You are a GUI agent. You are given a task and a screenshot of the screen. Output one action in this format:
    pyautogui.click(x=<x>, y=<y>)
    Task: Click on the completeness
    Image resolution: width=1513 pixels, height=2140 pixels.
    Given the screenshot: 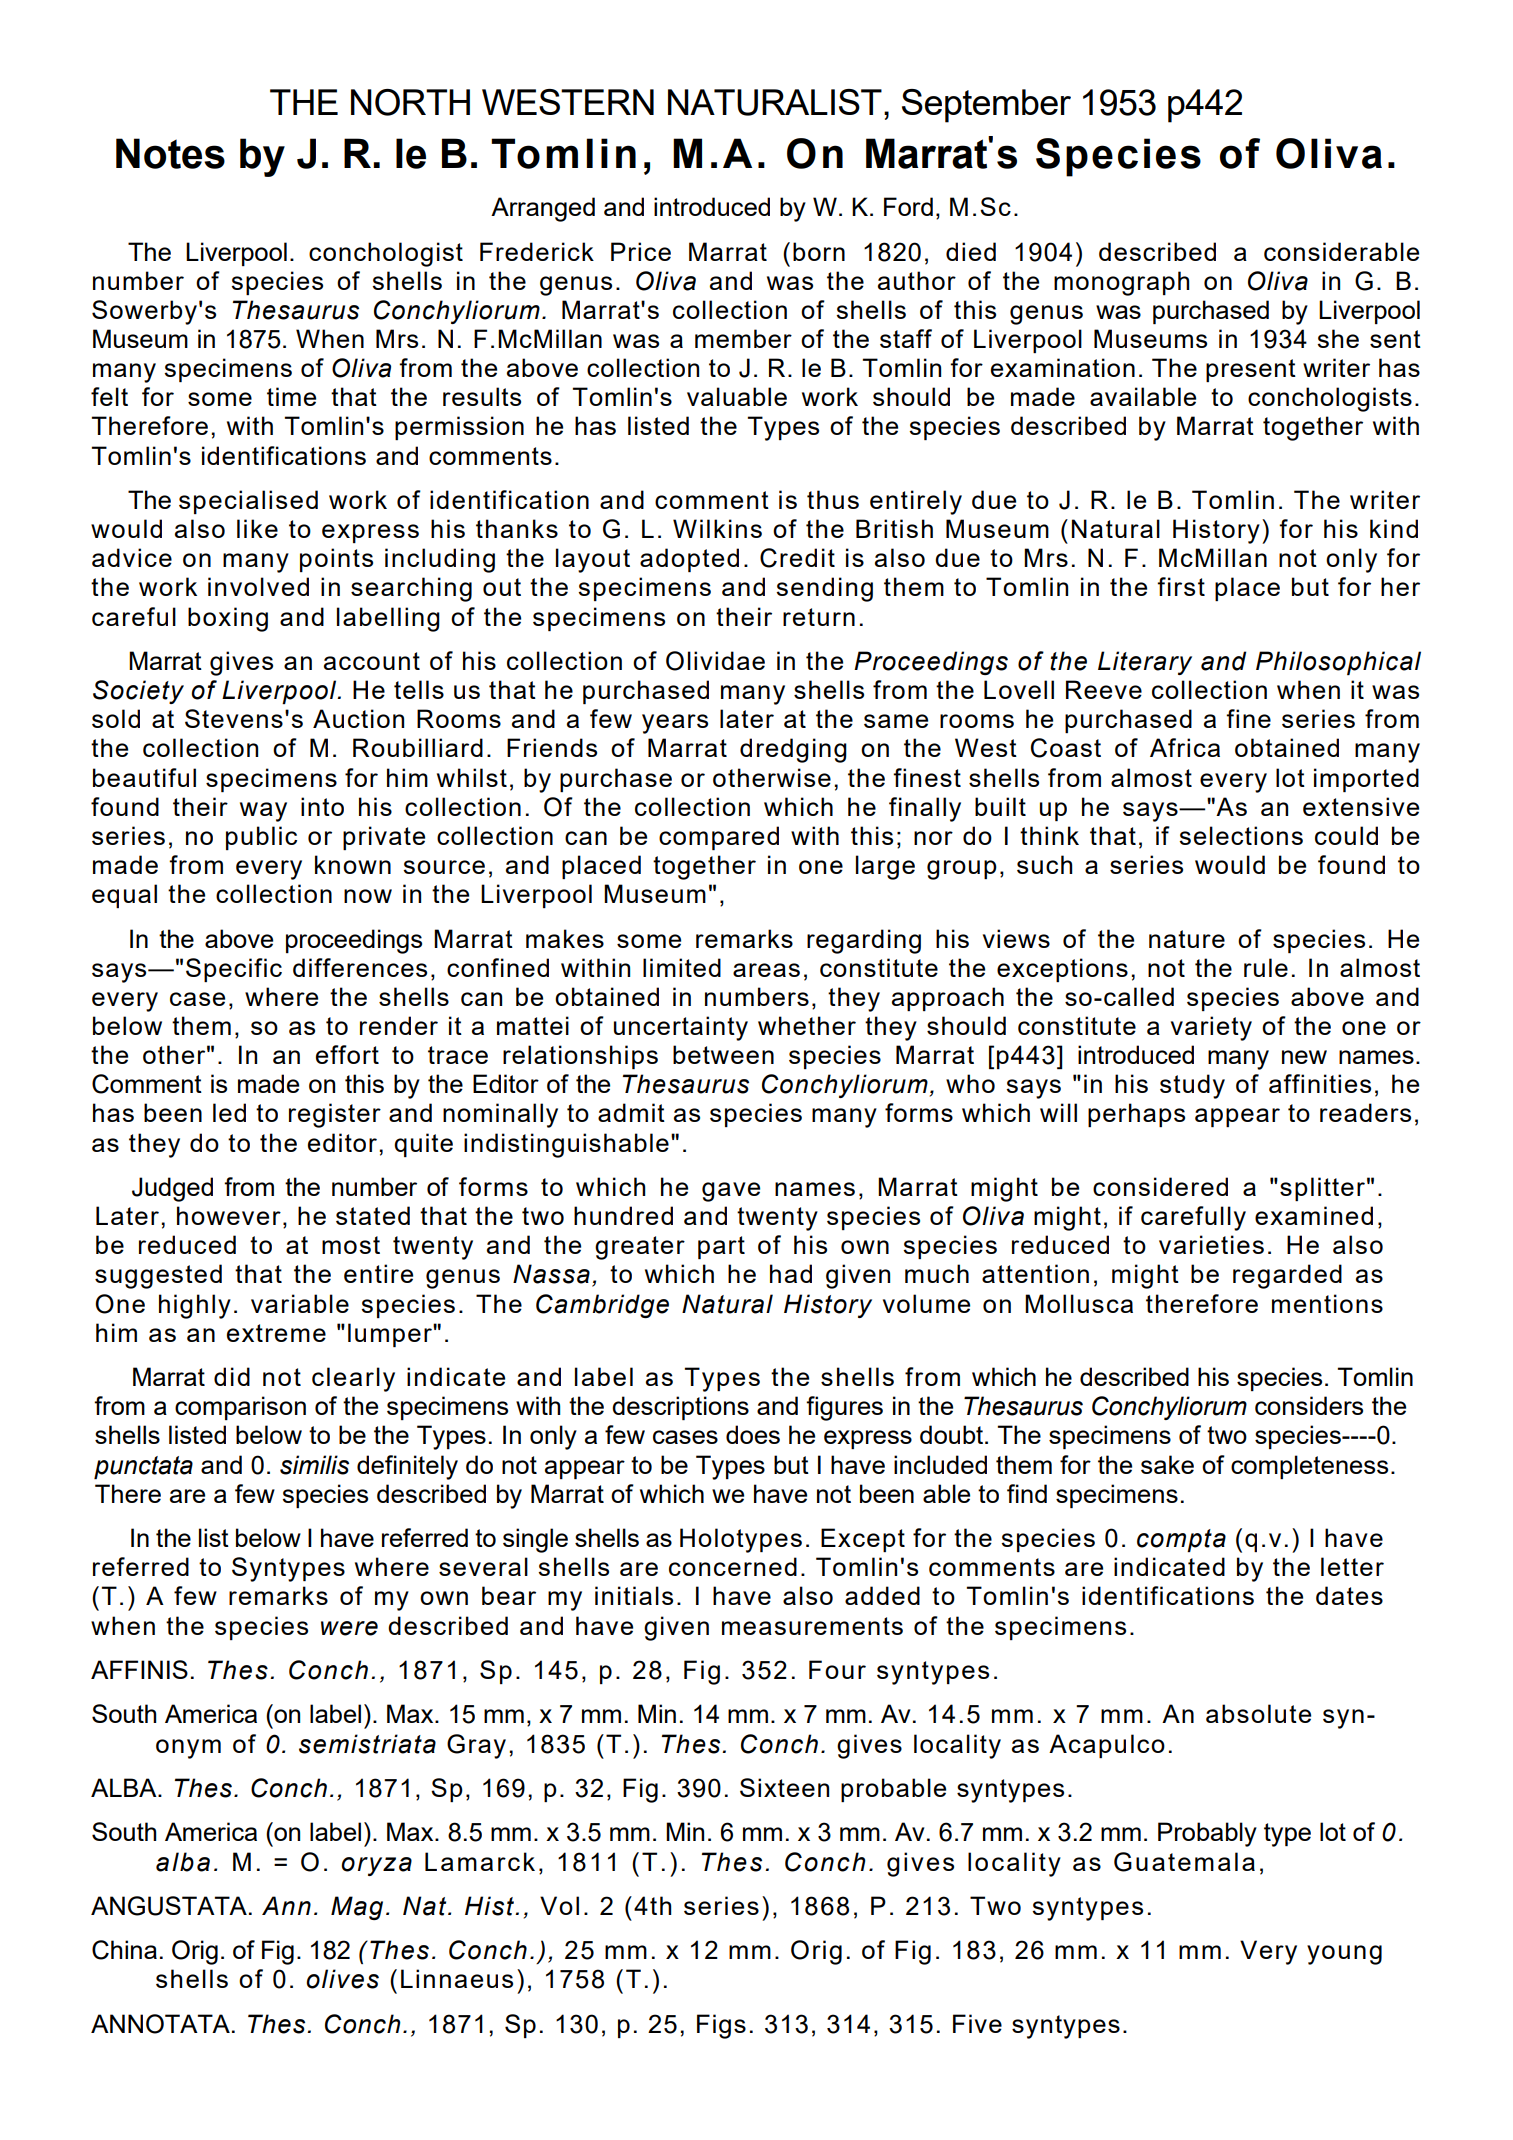 What is the action you would take?
    pyautogui.click(x=1309, y=1467)
